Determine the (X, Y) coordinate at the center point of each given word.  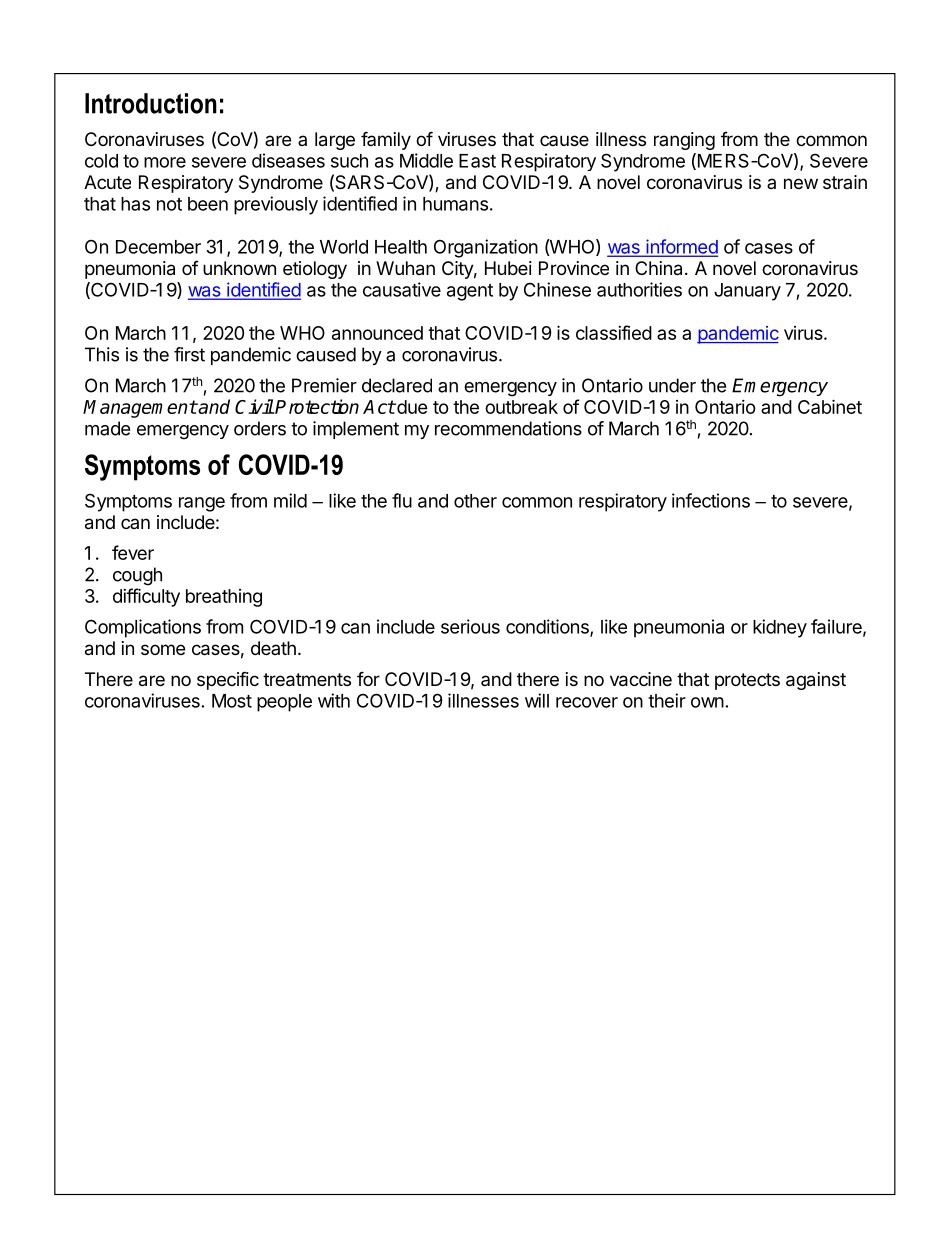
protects (747, 681)
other (475, 501)
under (672, 385)
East (477, 161)
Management (140, 409)
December (158, 247)
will (537, 700)
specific (228, 680)
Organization (486, 248)
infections (711, 500)
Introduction (151, 103)
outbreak (521, 407)
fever (133, 552)
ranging (684, 141)
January (747, 292)
